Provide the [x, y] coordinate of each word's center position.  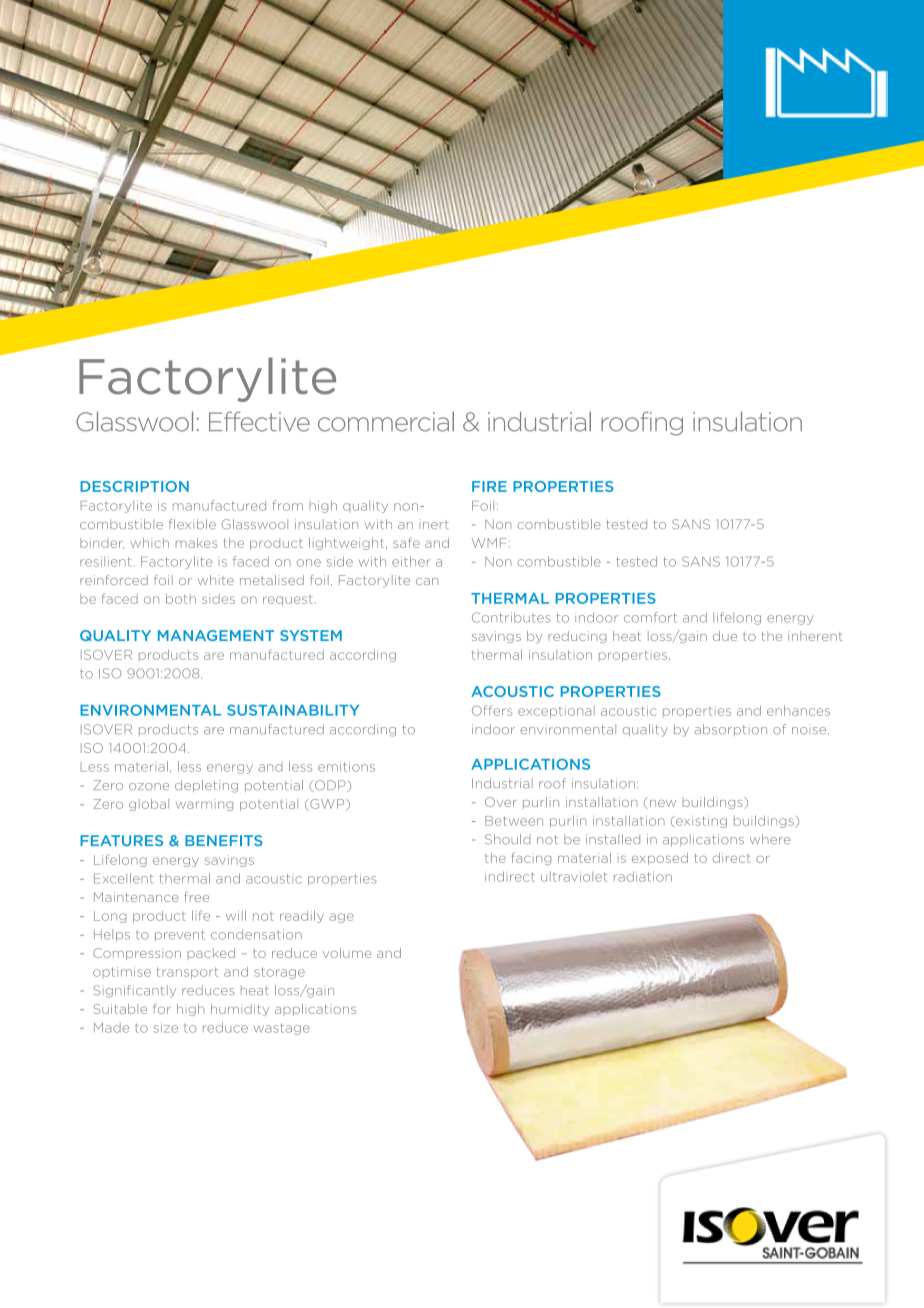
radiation [643, 876]
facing [531, 859]
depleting [206, 786]
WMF [489, 543]
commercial [386, 421]
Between [514, 821]
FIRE [489, 486]
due [725, 636]
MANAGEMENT [216, 635]
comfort [650, 617]
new [663, 803]
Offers [492, 710]
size [165, 1028]
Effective [259, 422]
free [196, 897]
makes [196, 543]
